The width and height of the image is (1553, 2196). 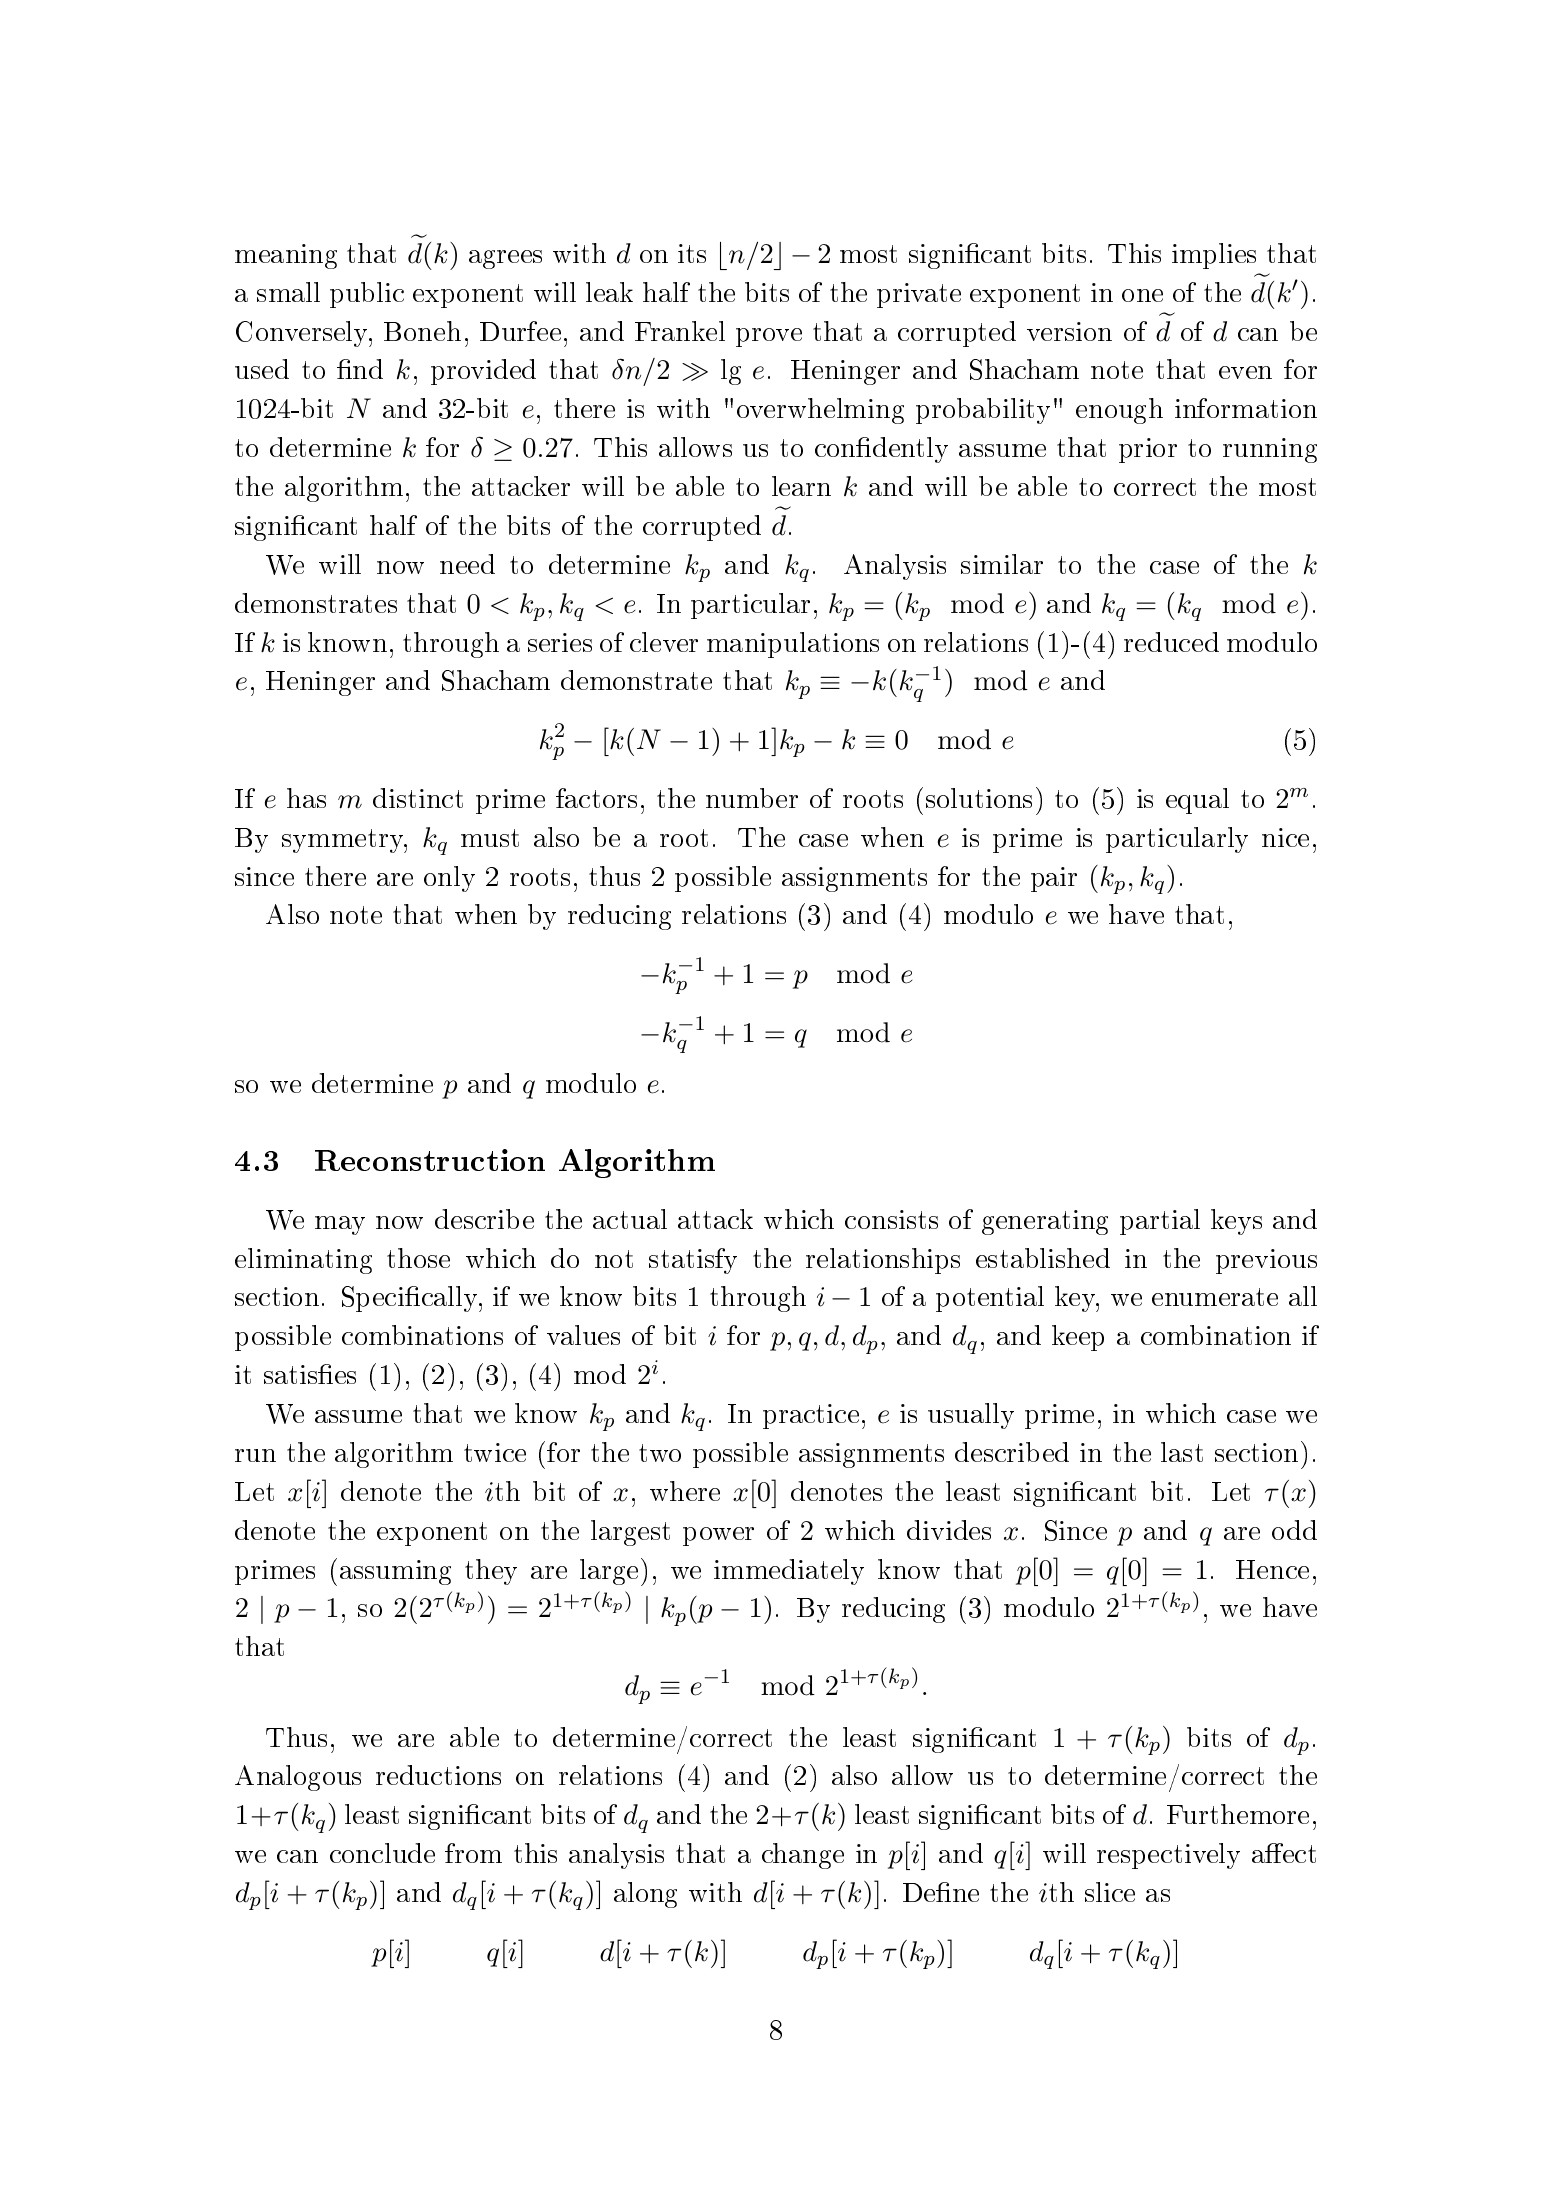 I want to click on change, so click(x=803, y=1856).
